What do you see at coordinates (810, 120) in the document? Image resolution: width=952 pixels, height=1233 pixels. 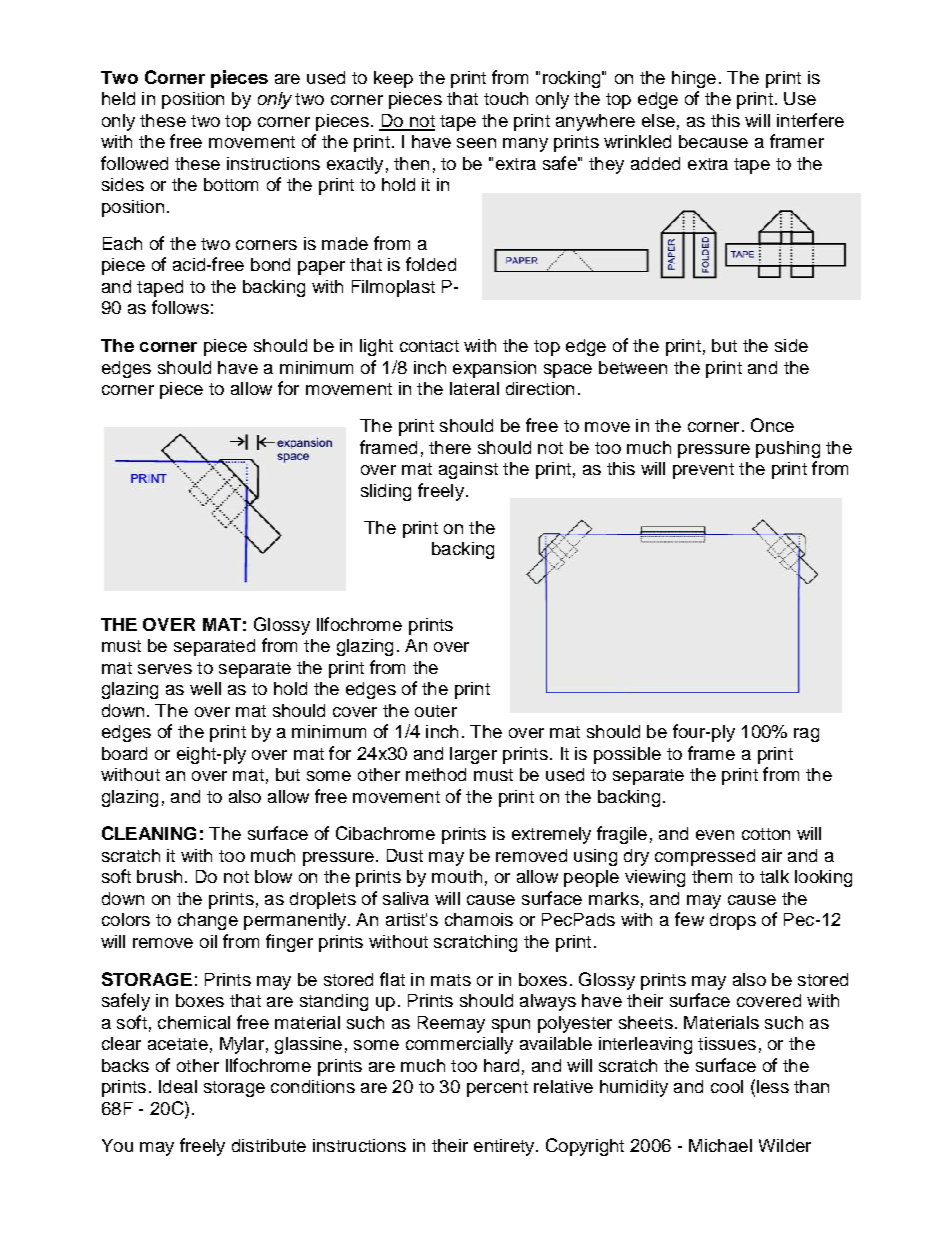 I see `interfere` at bounding box center [810, 120].
